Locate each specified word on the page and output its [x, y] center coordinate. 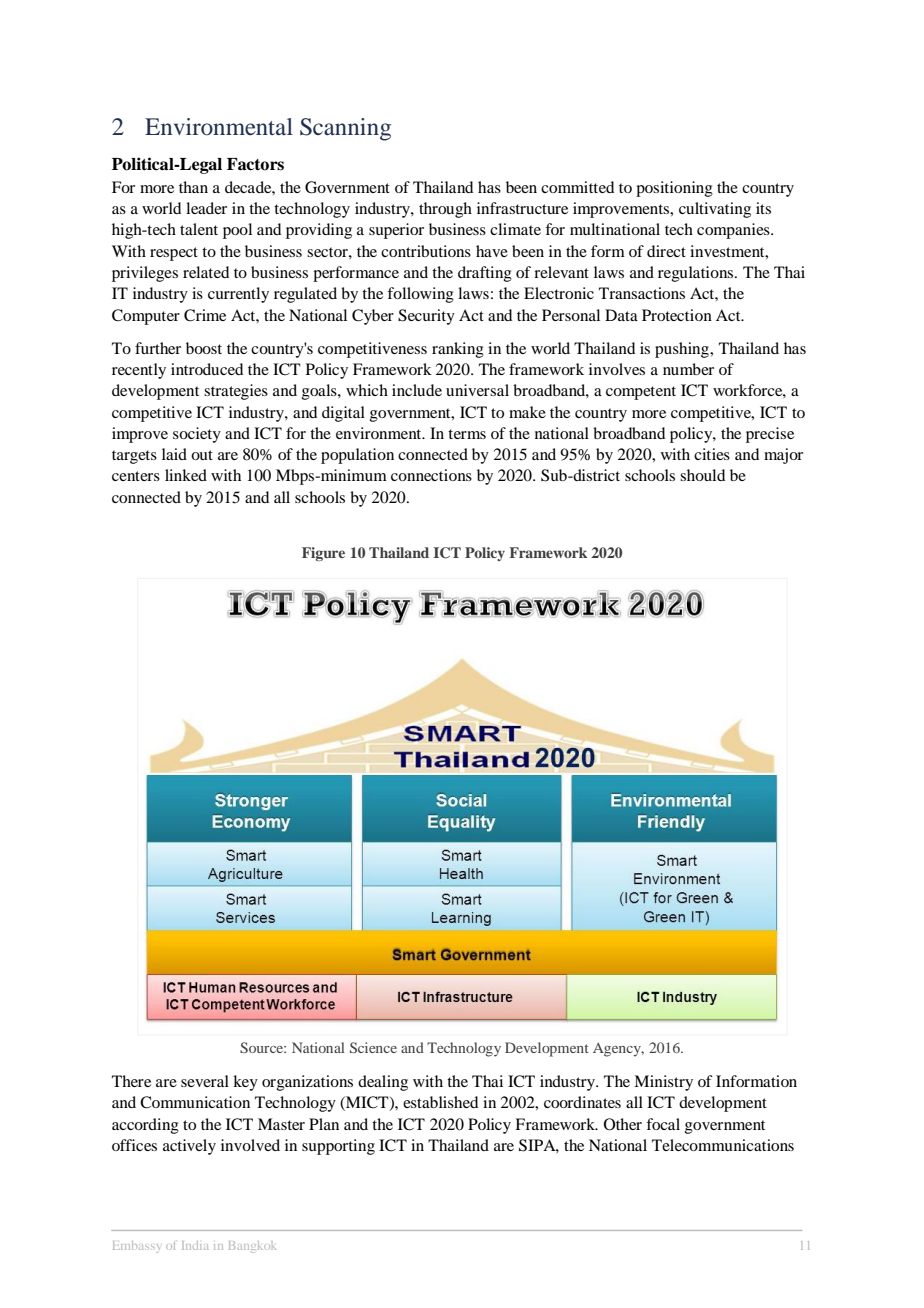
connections [431, 475]
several [205, 1081]
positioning [674, 189]
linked [186, 475]
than [193, 187]
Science [373, 1047]
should [702, 475]
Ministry [663, 1083]
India [195, 1245]
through [445, 210]
